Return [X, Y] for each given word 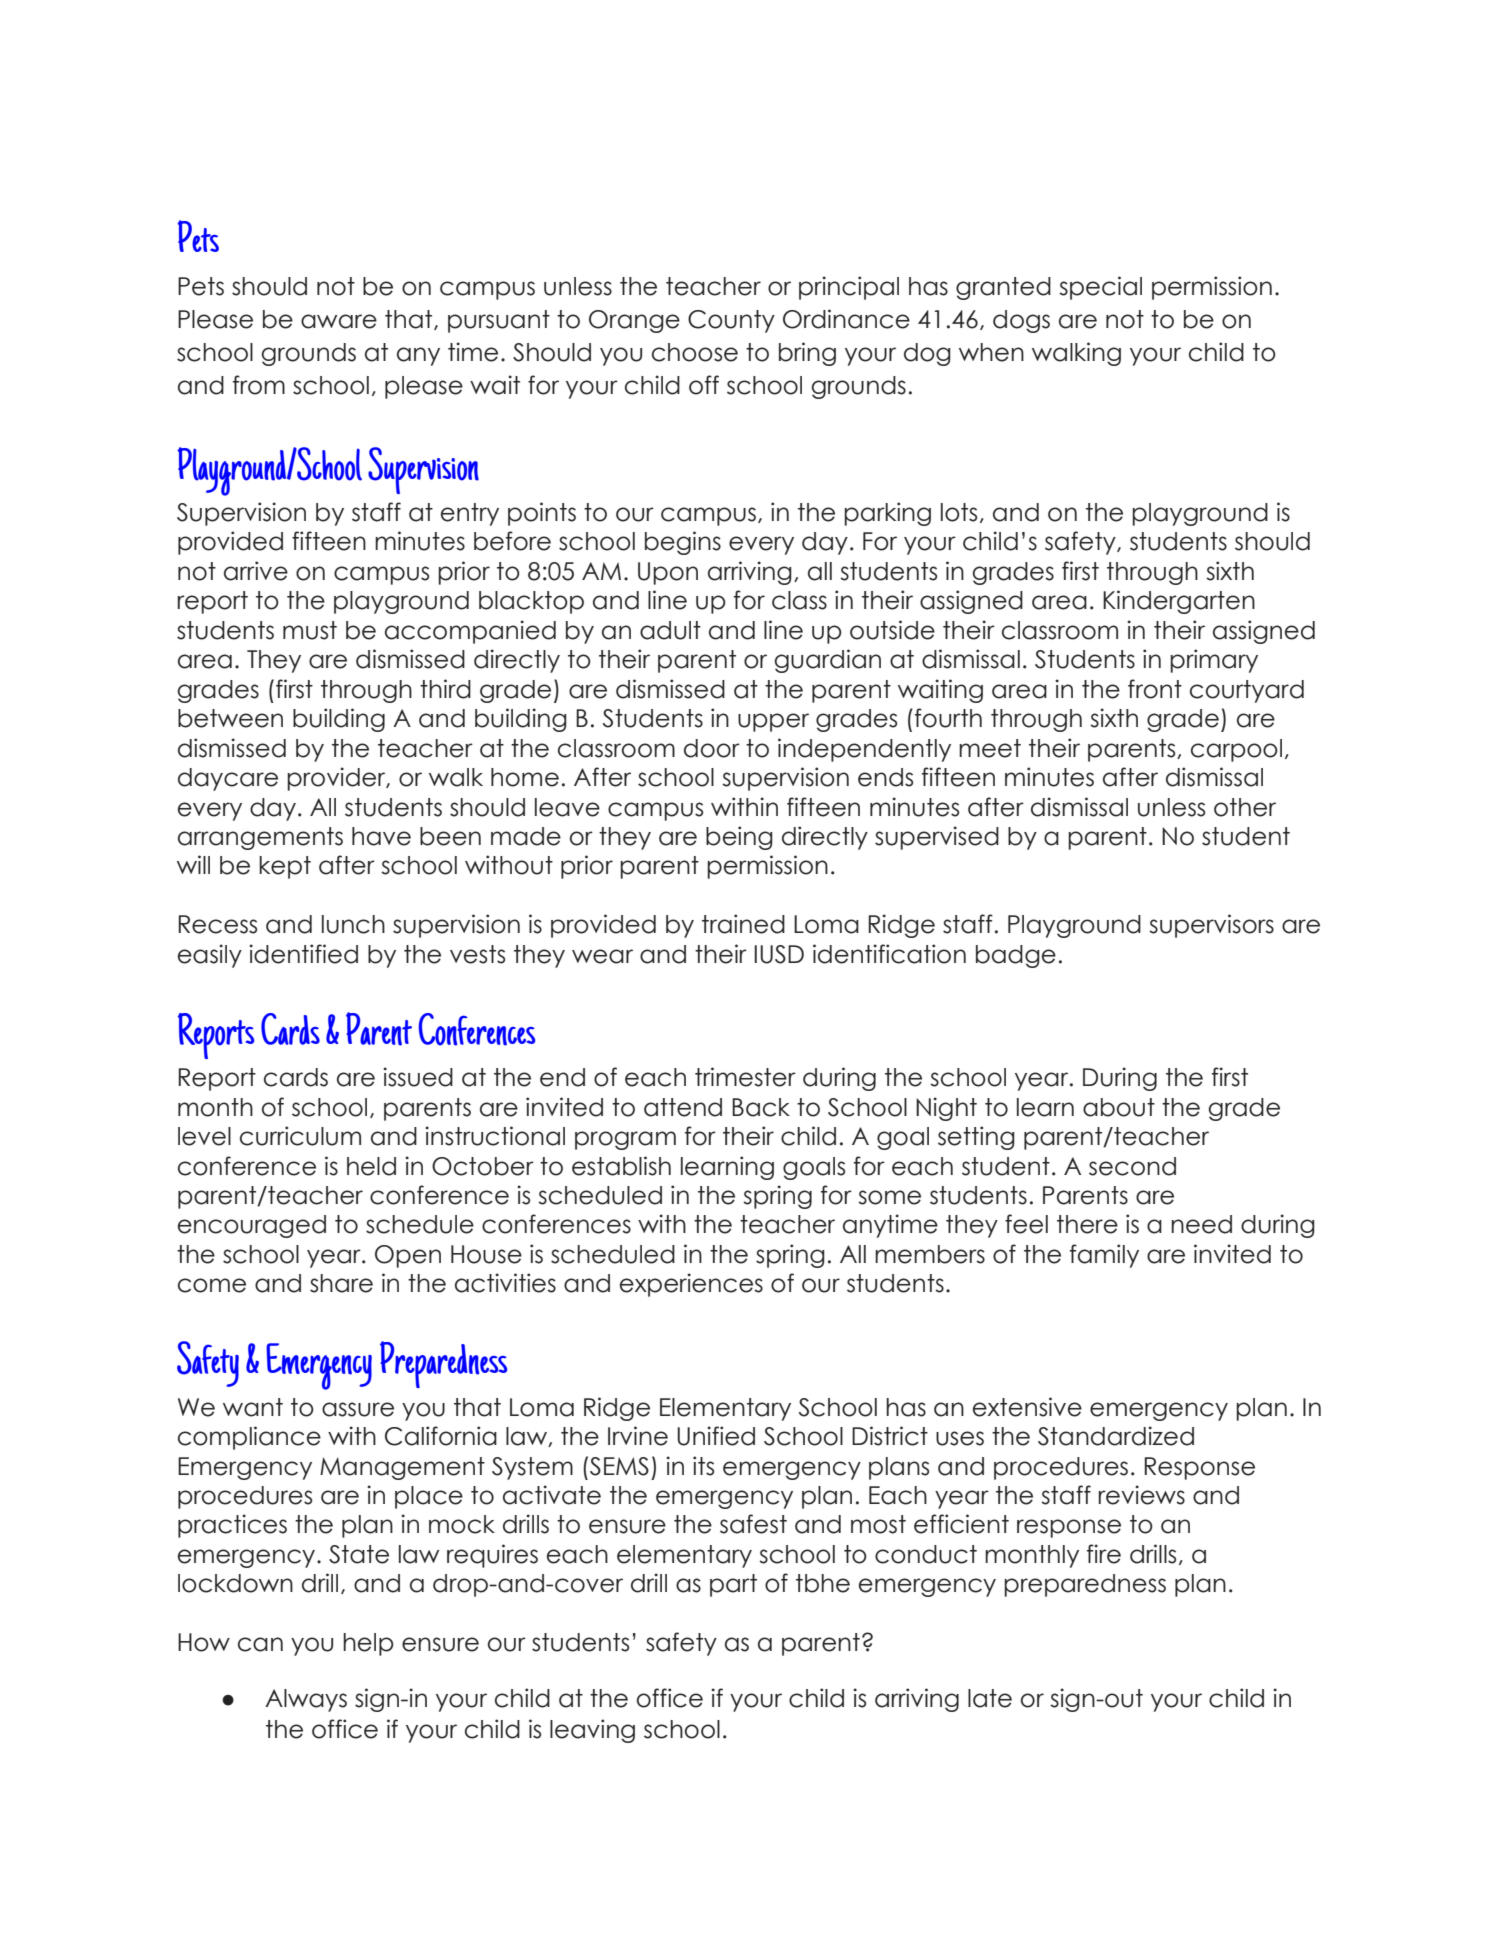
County [731, 321]
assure [358, 1409]
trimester [745, 1077]
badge [1016, 956]
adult [670, 630]
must [310, 630]
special [1100, 288]
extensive [1027, 1407]
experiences [691, 1285]
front [1155, 689]
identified [303, 954]
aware [339, 321]
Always [306, 1700]
